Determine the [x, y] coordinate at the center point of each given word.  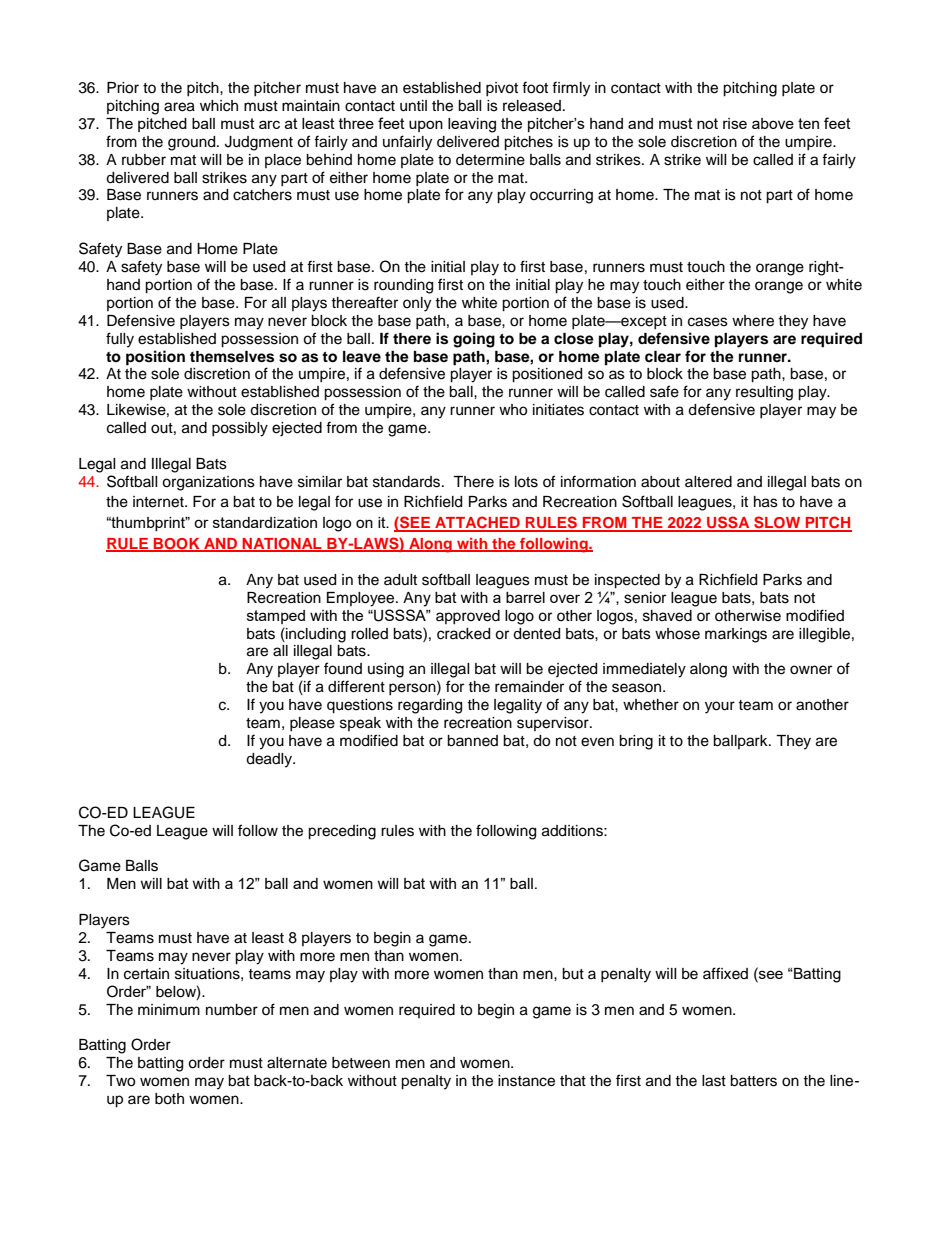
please [312, 724]
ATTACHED [477, 523]
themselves [232, 357]
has [766, 502]
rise [735, 123]
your [720, 707]
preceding [342, 832]
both [169, 1099]
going [474, 340]
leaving [472, 125]
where [753, 321]
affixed [725, 973]
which [219, 106]
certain [146, 974]
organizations [208, 483]
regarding [430, 706]
